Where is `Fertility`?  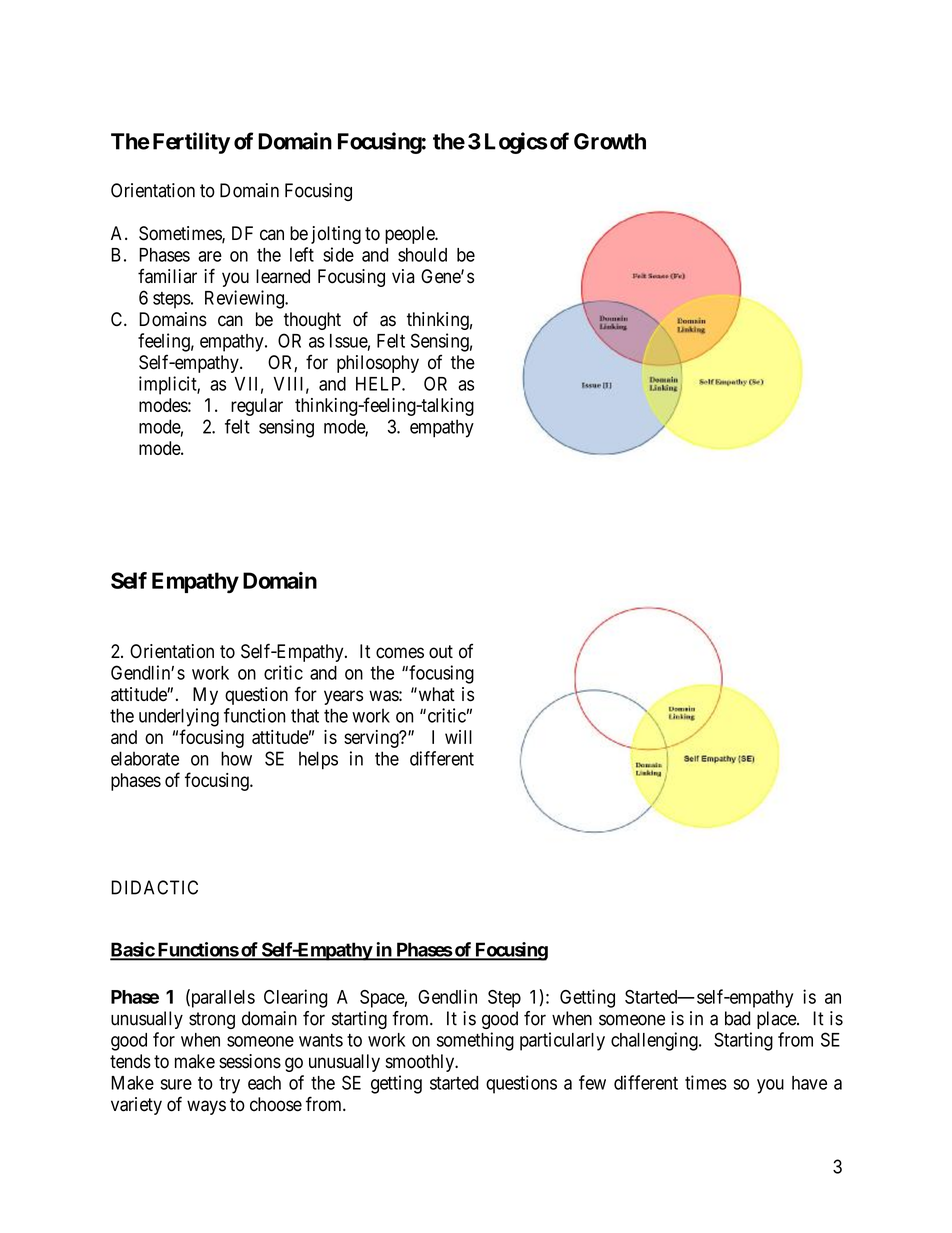 Fertility is located at coordinates (191, 143).
